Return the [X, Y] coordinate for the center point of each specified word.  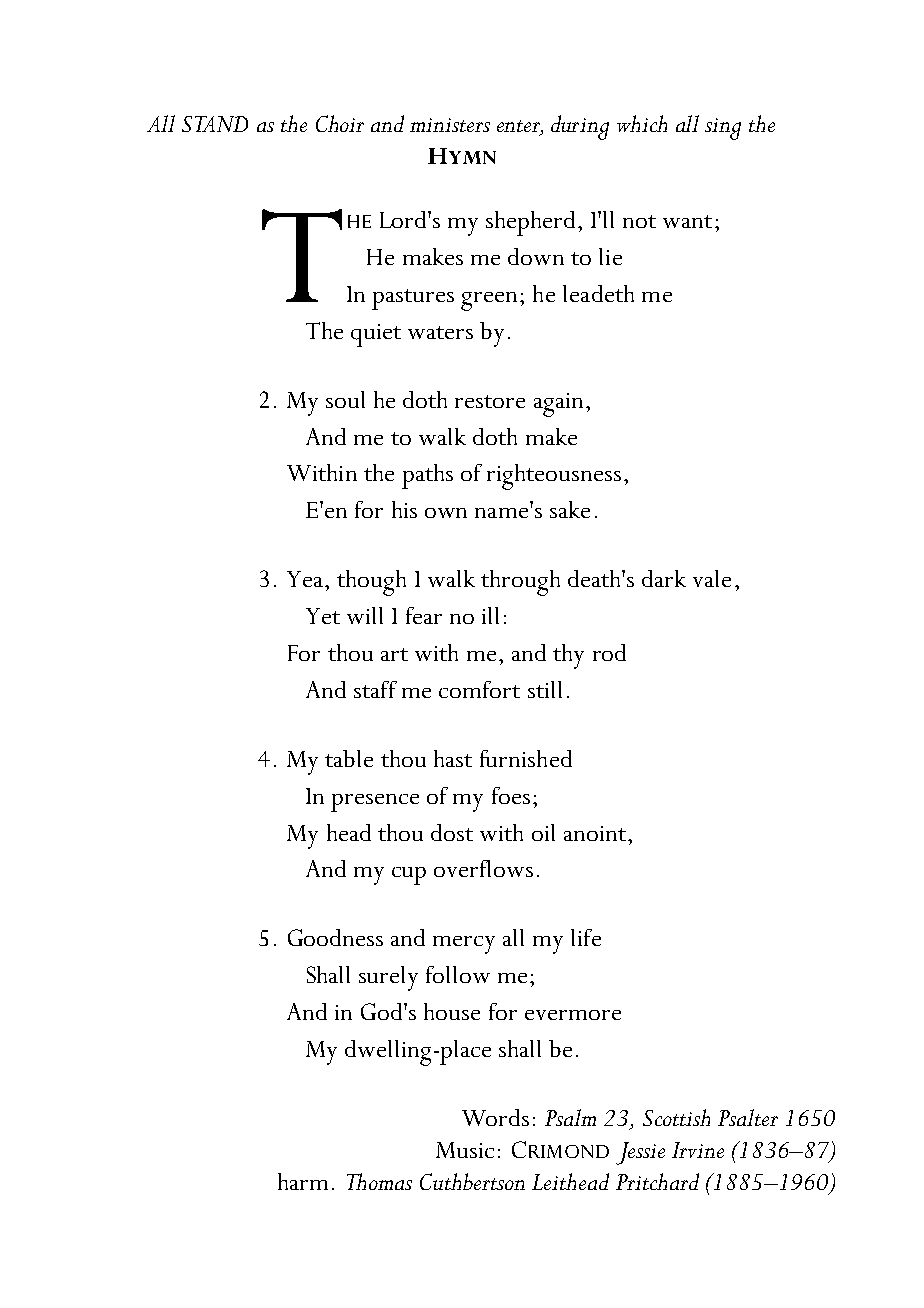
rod [609, 652]
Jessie [640, 1153]
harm [303, 1181]
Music [465, 1150]
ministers [450, 125]
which [642, 123]
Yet [323, 616]
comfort [479, 689]
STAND [215, 124]
